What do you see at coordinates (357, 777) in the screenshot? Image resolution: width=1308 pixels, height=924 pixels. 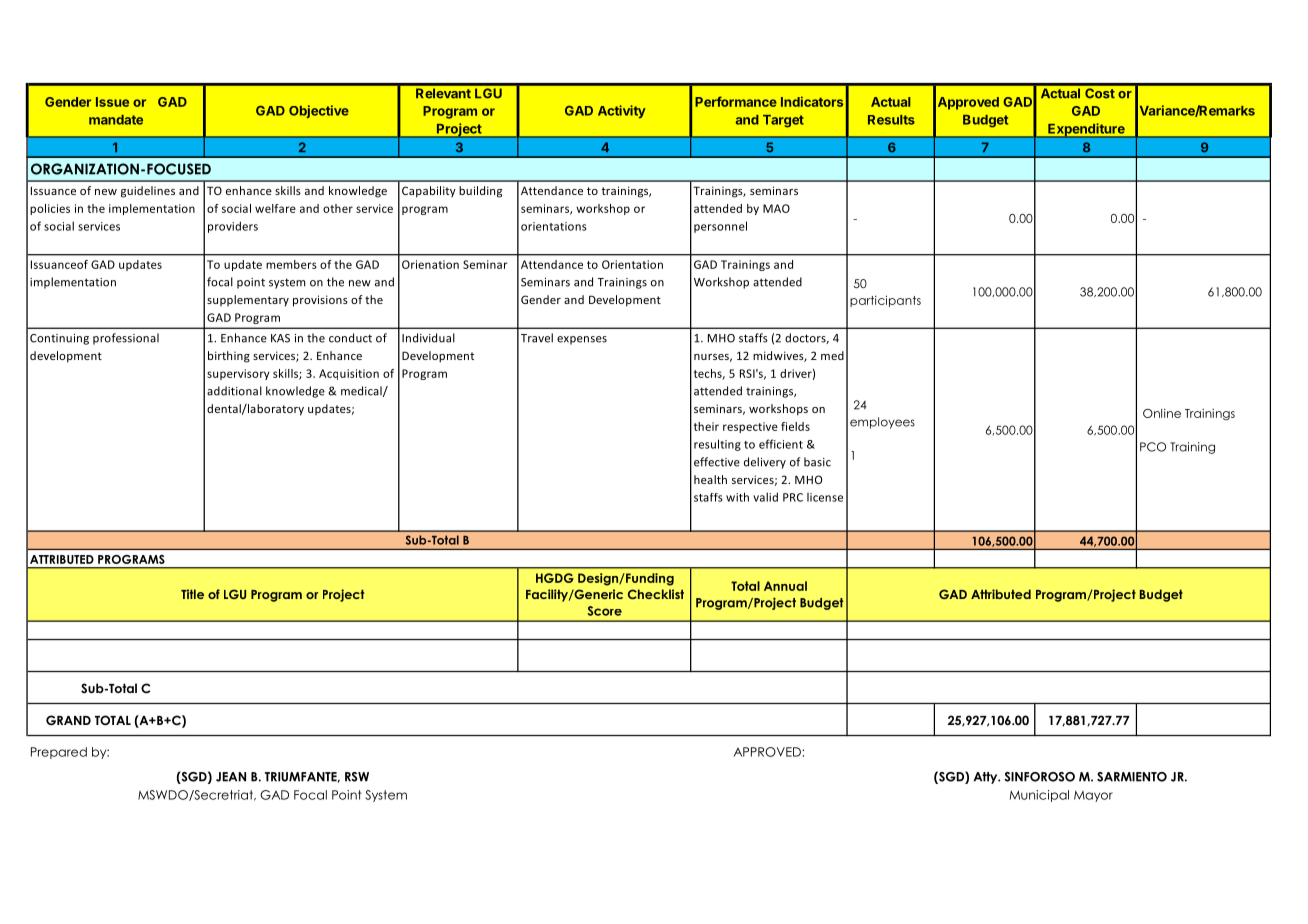 I see `RSW` at bounding box center [357, 777].
